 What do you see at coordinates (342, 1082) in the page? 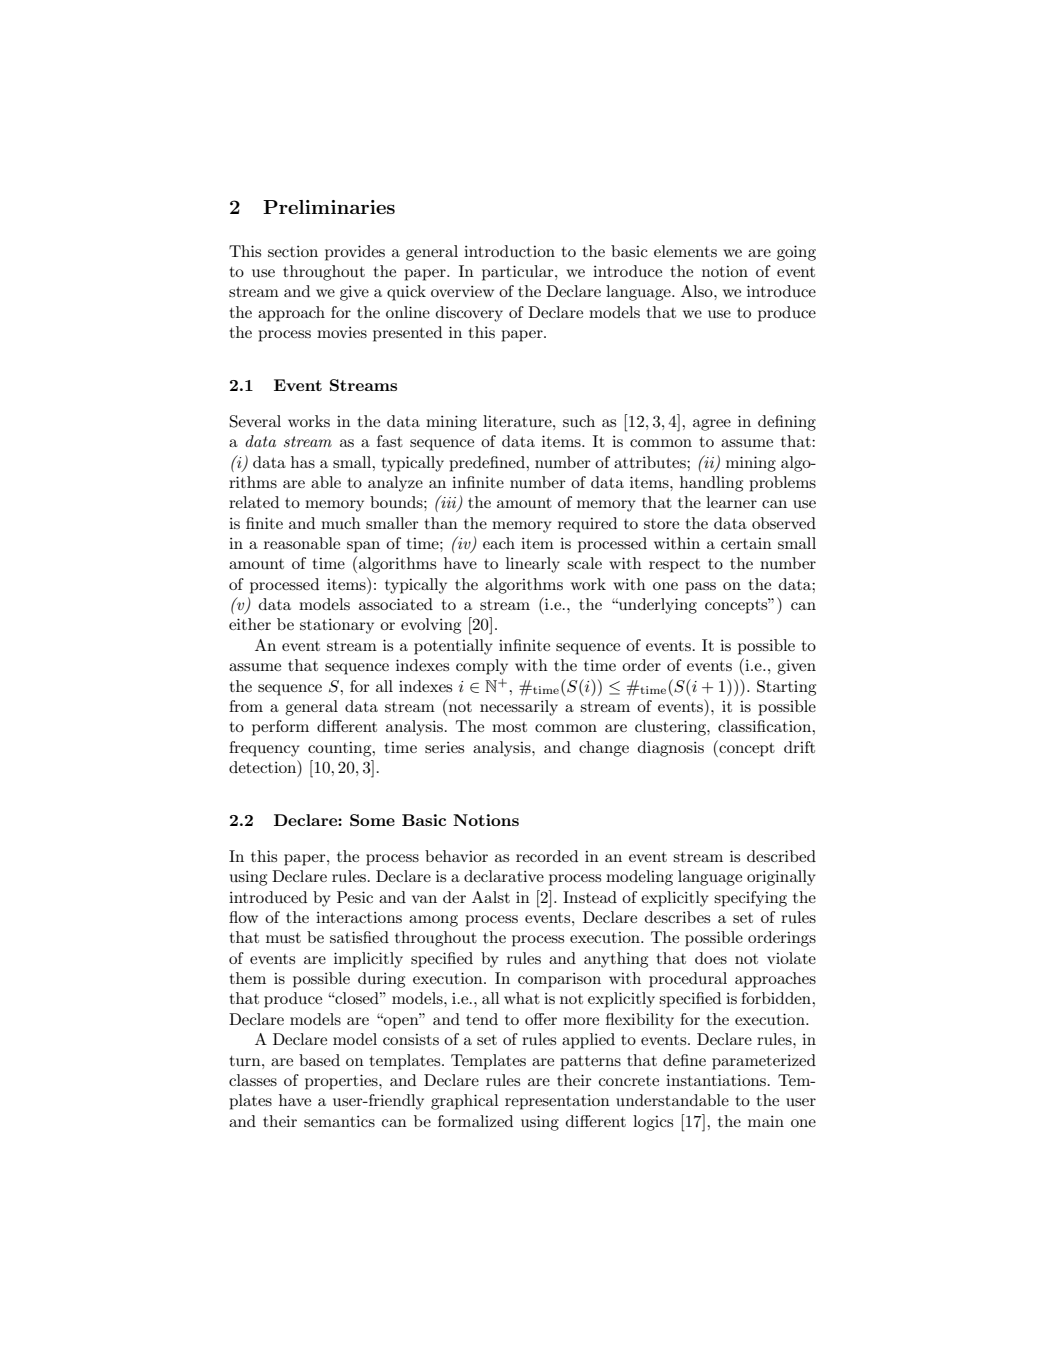
I see `properties` at bounding box center [342, 1082].
